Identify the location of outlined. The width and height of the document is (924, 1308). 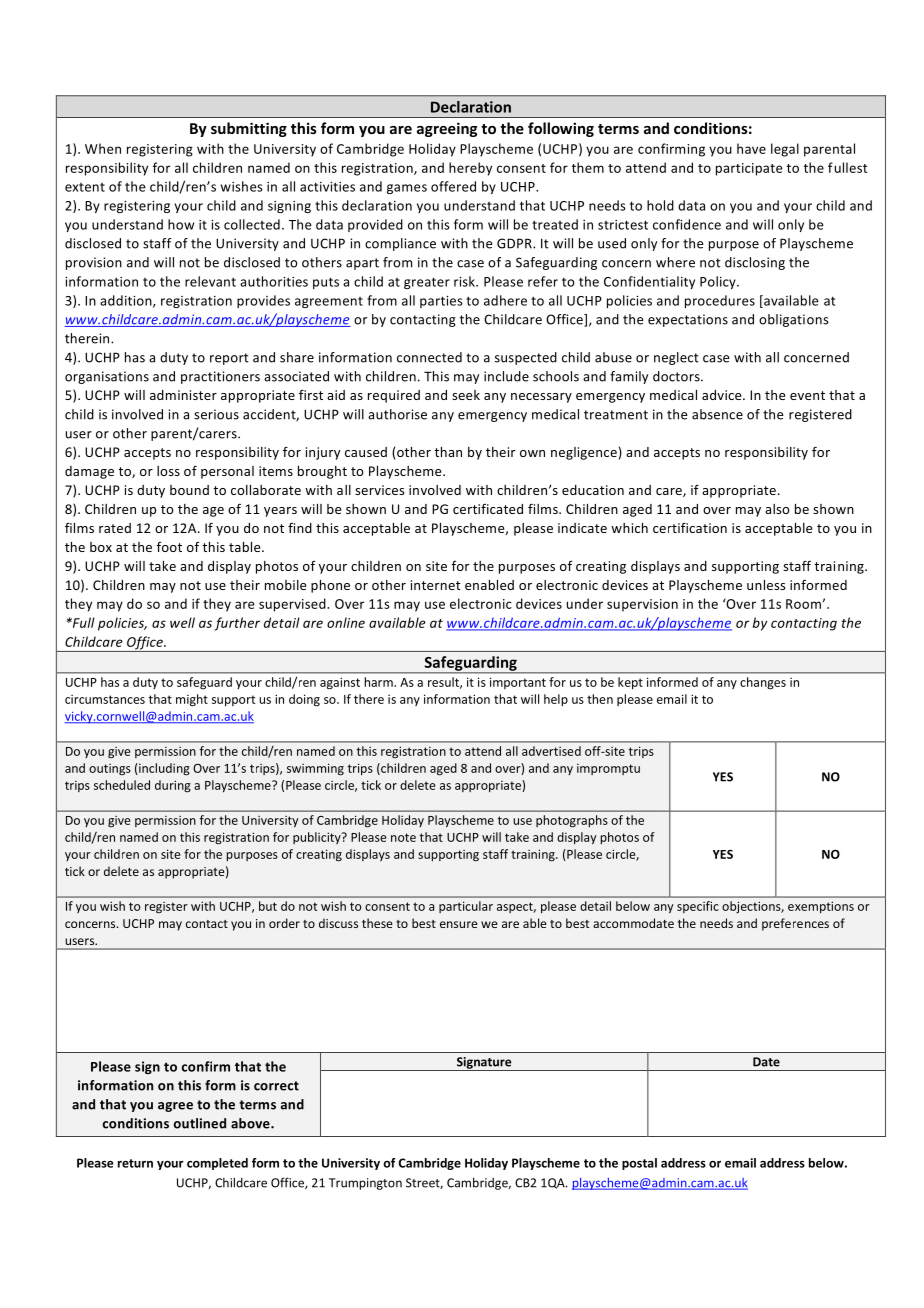
(200, 1123).
